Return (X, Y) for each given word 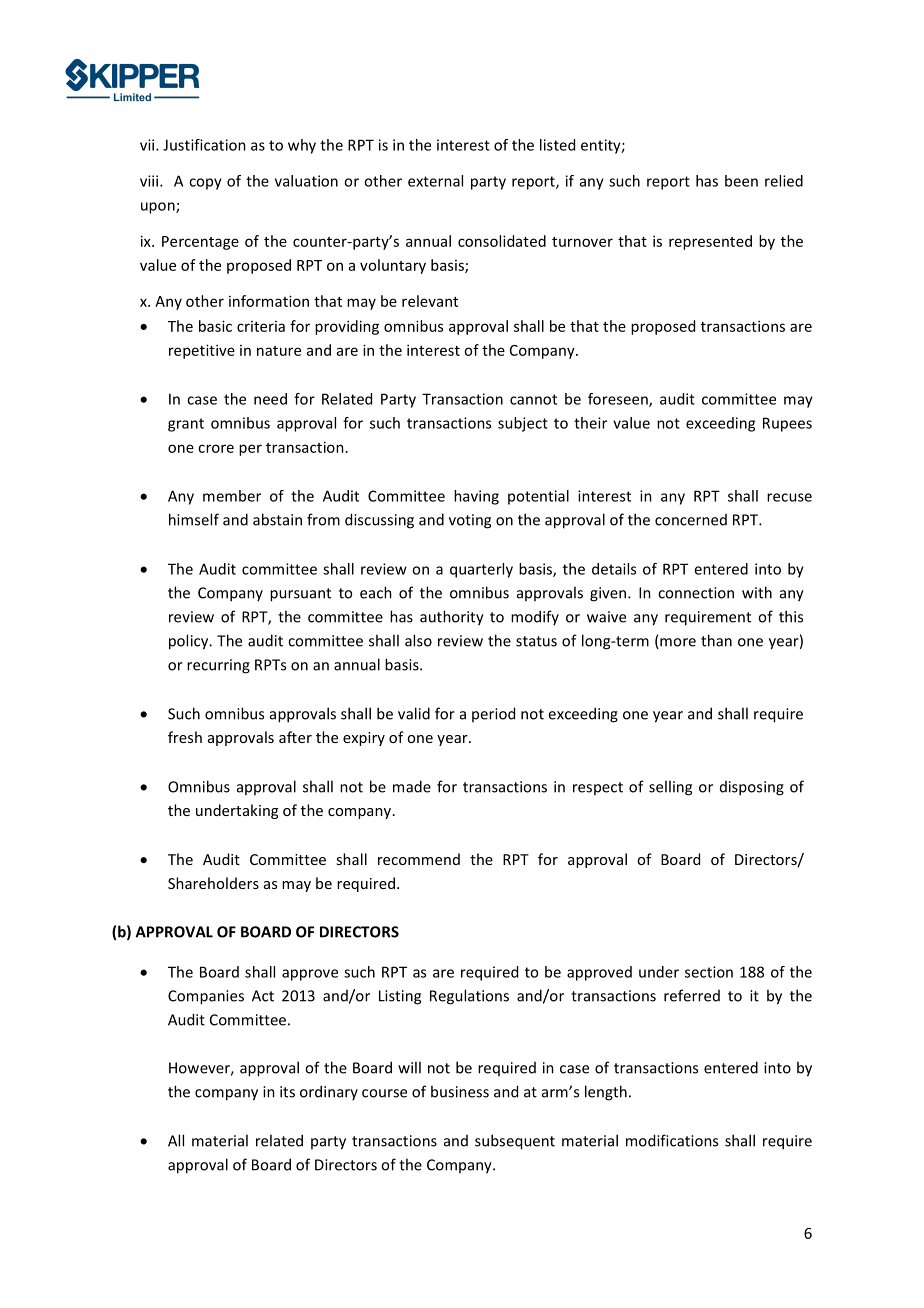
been (741, 181)
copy (205, 184)
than (716, 640)
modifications (672, 1140)
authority (452, 618)
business (460, 1091)
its (287, 1092)
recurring (218, 666)
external (435, 181)
